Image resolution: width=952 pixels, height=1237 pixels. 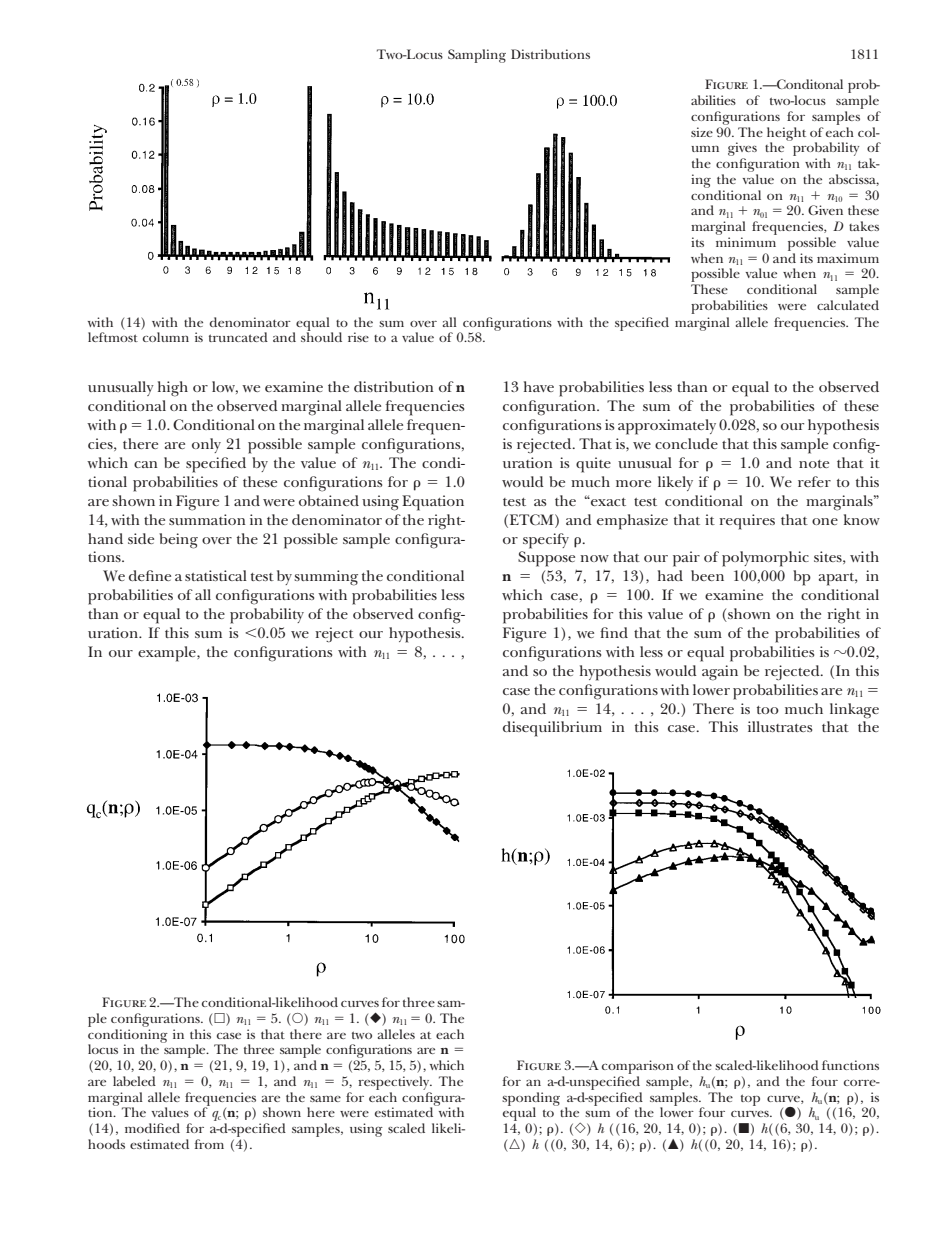 What do you see at coordinates (546, 559) in the screenshot?
I see `Suppose` at bounding box center [546, 559].
